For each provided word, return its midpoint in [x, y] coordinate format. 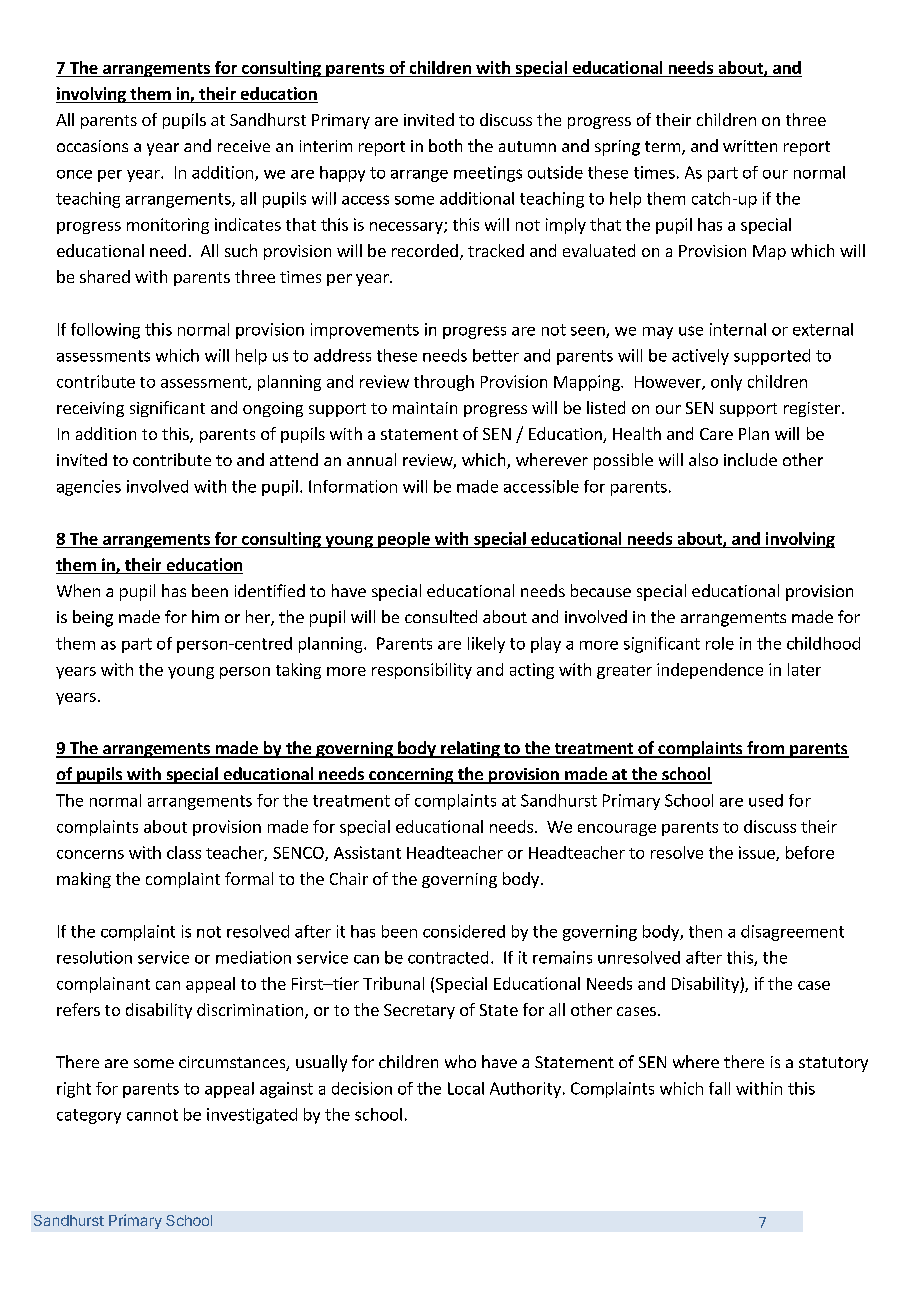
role [720, 643]
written [750, 146]
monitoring [168, 226]
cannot [152, 1115]
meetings [488, 174]
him [205, 616]
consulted [441, 616]
